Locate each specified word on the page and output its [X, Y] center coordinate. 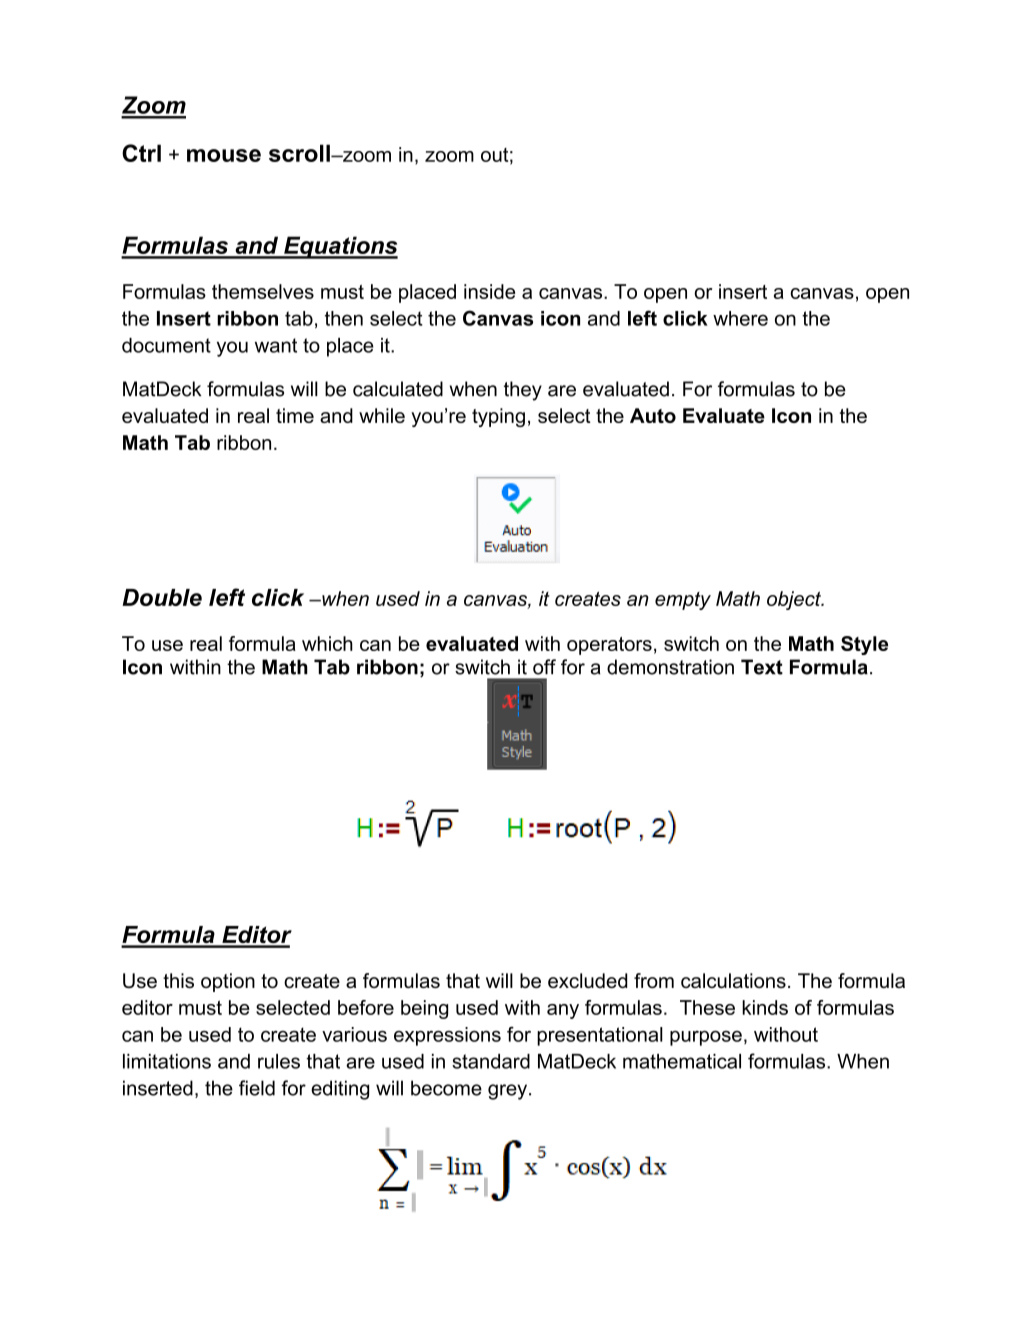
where [740, 318]
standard [491, 1061]
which [327, 643]
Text [762, 667]
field [257, 1088]
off [544, 667]
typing [498, 417]
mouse [224, 155]
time [295, 415]
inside [489, 291]
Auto [653, 415]
